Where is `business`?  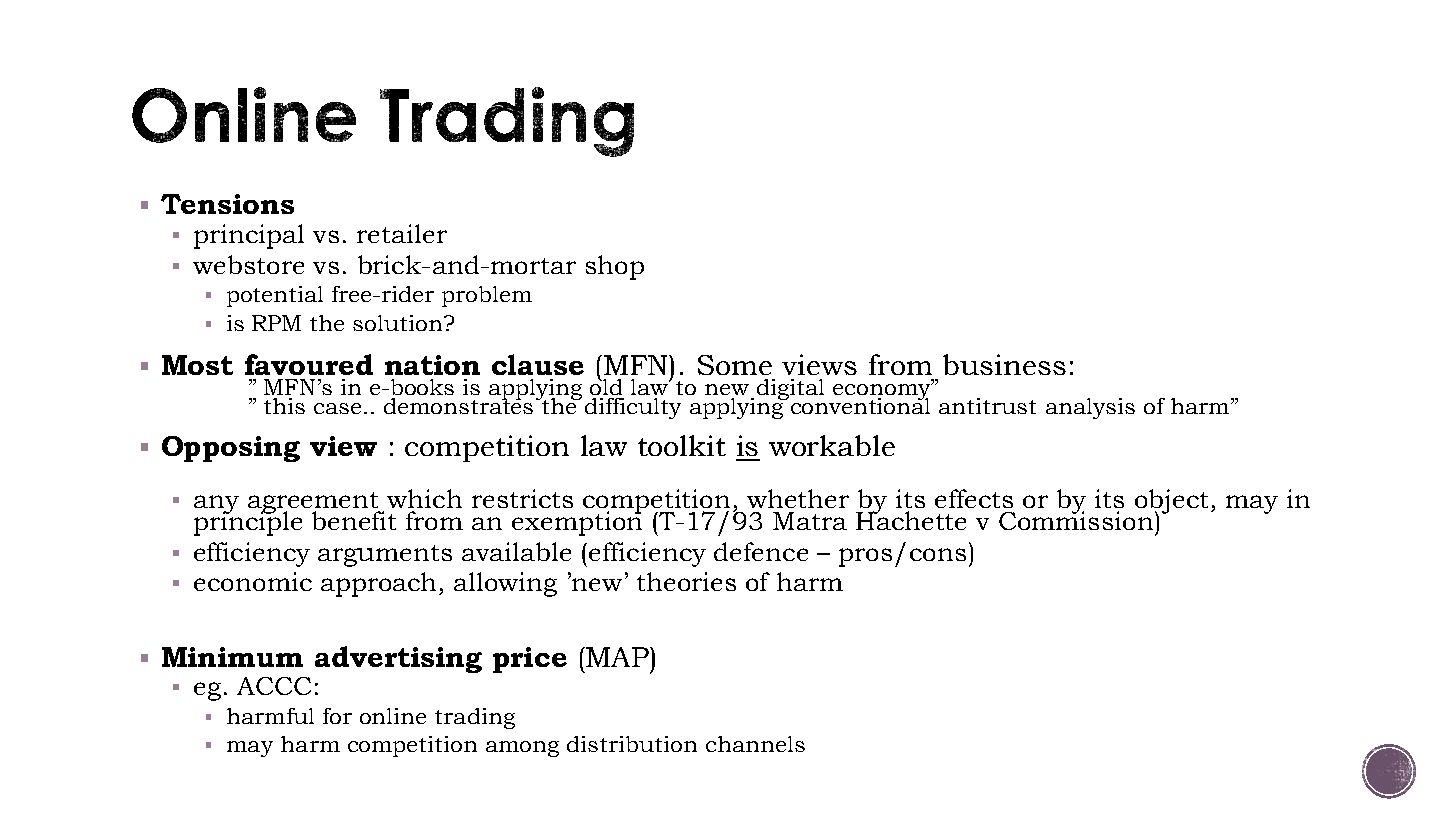
business is located at coordinates (1004, 364).
